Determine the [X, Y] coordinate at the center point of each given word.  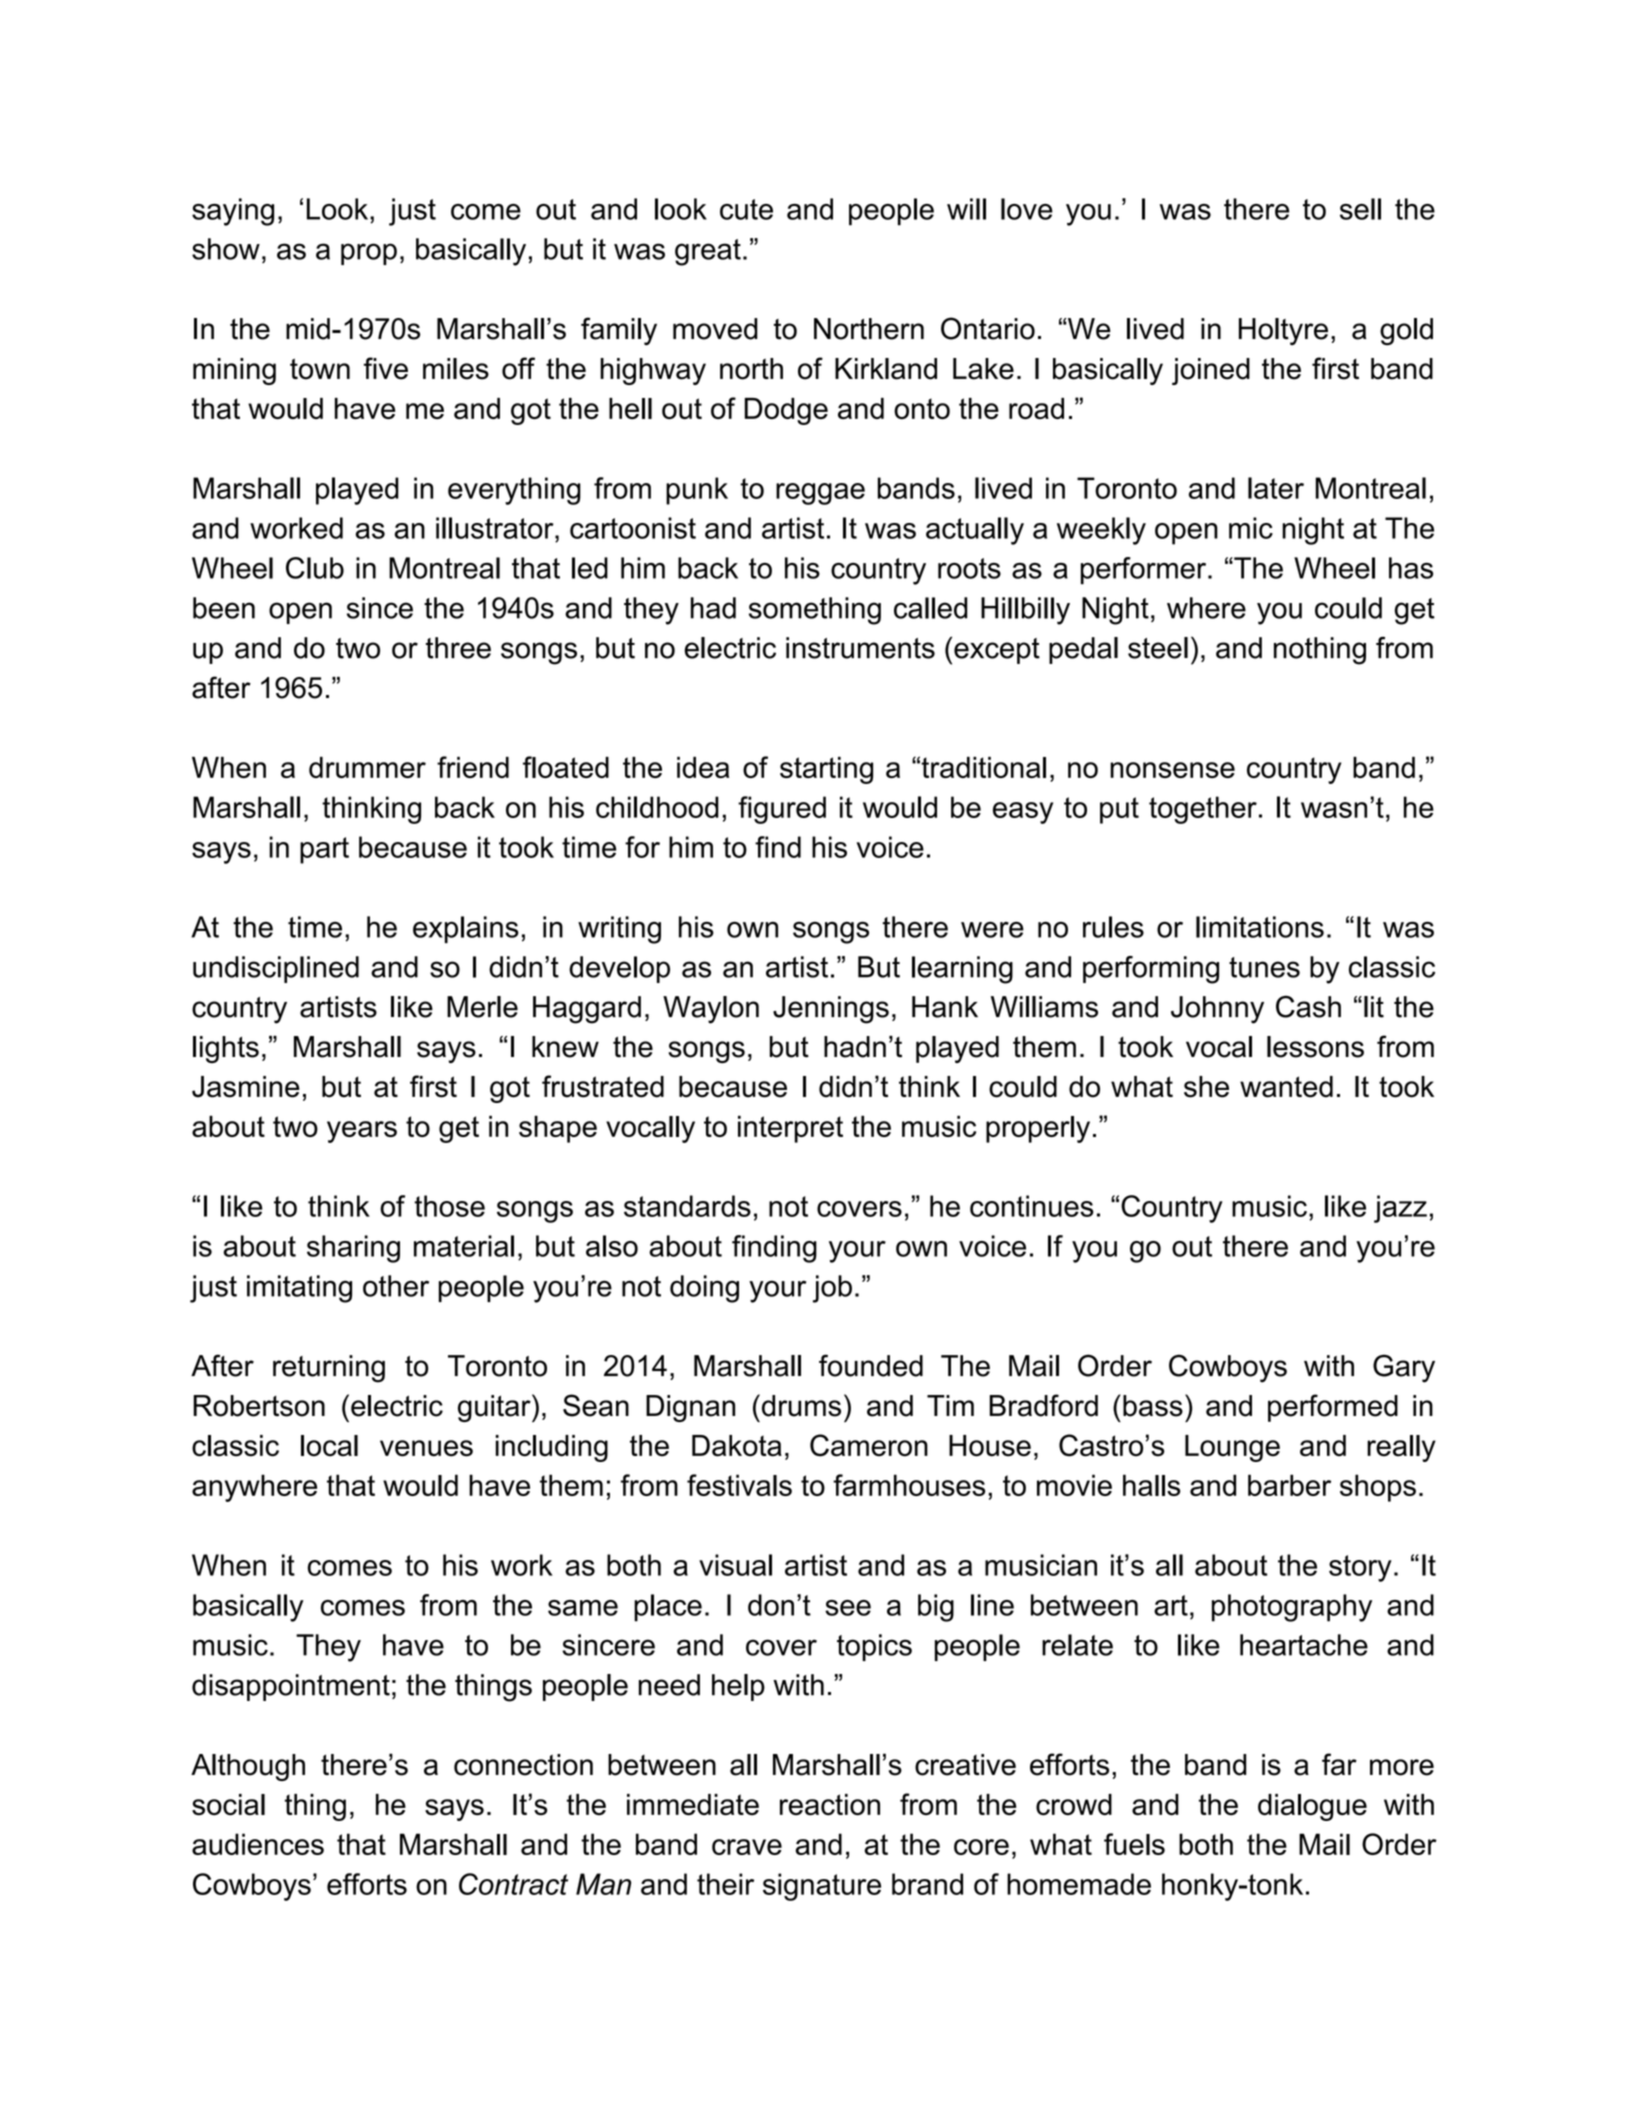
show [226, 249]
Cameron [869, 1445]
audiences [258, 1844]
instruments [860, 648]
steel [1158, 648]
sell [1360, 209]
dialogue [1312, 1807]
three [458, 648]
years [362, 1132]
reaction [830, 1805]
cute [746, 209]
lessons [1315, 1047]
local [329, 1446]
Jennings [831, 1010]
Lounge [1232, 1448]
